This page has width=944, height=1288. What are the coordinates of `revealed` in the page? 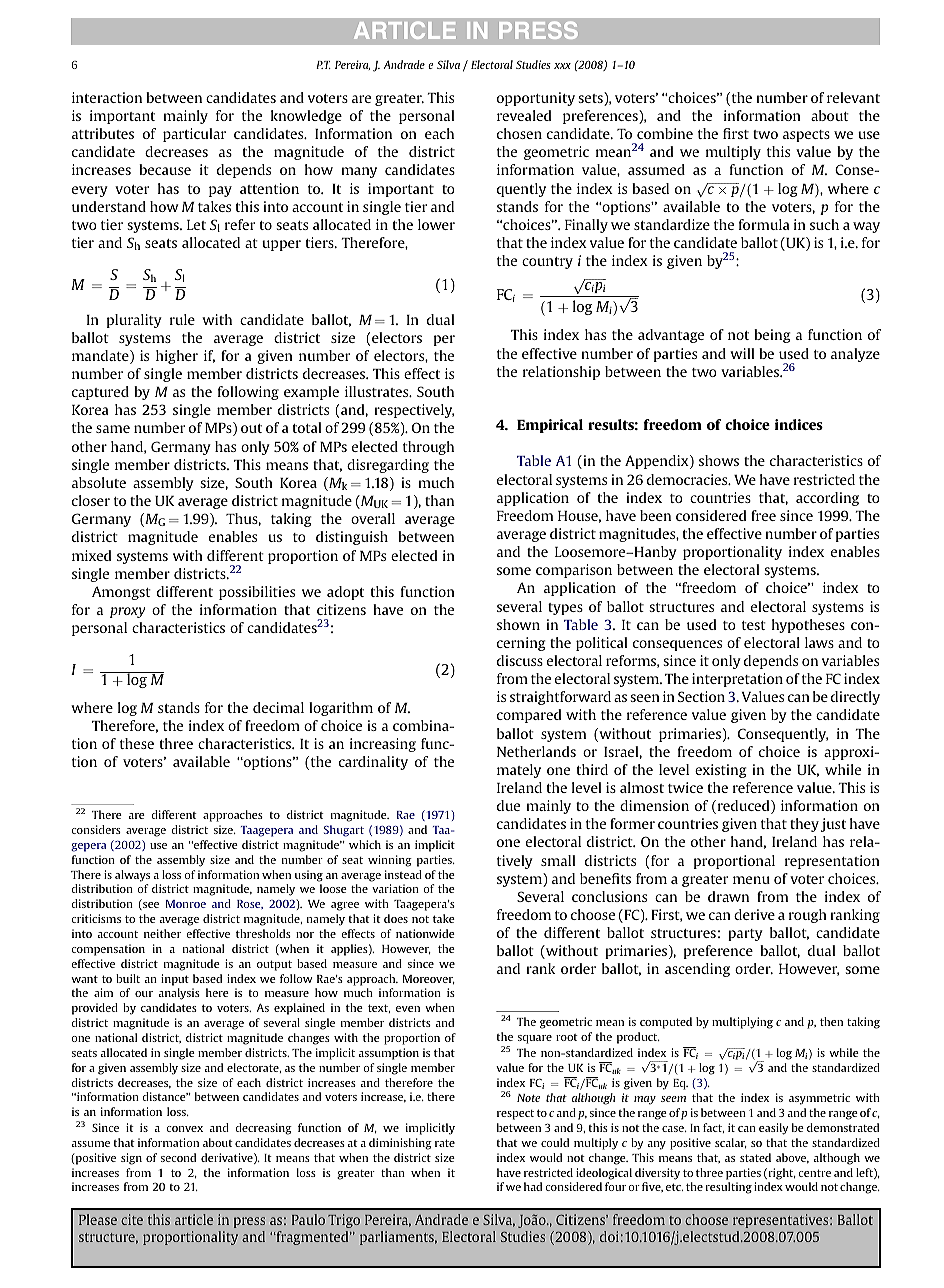 It's located at (524, 115).
